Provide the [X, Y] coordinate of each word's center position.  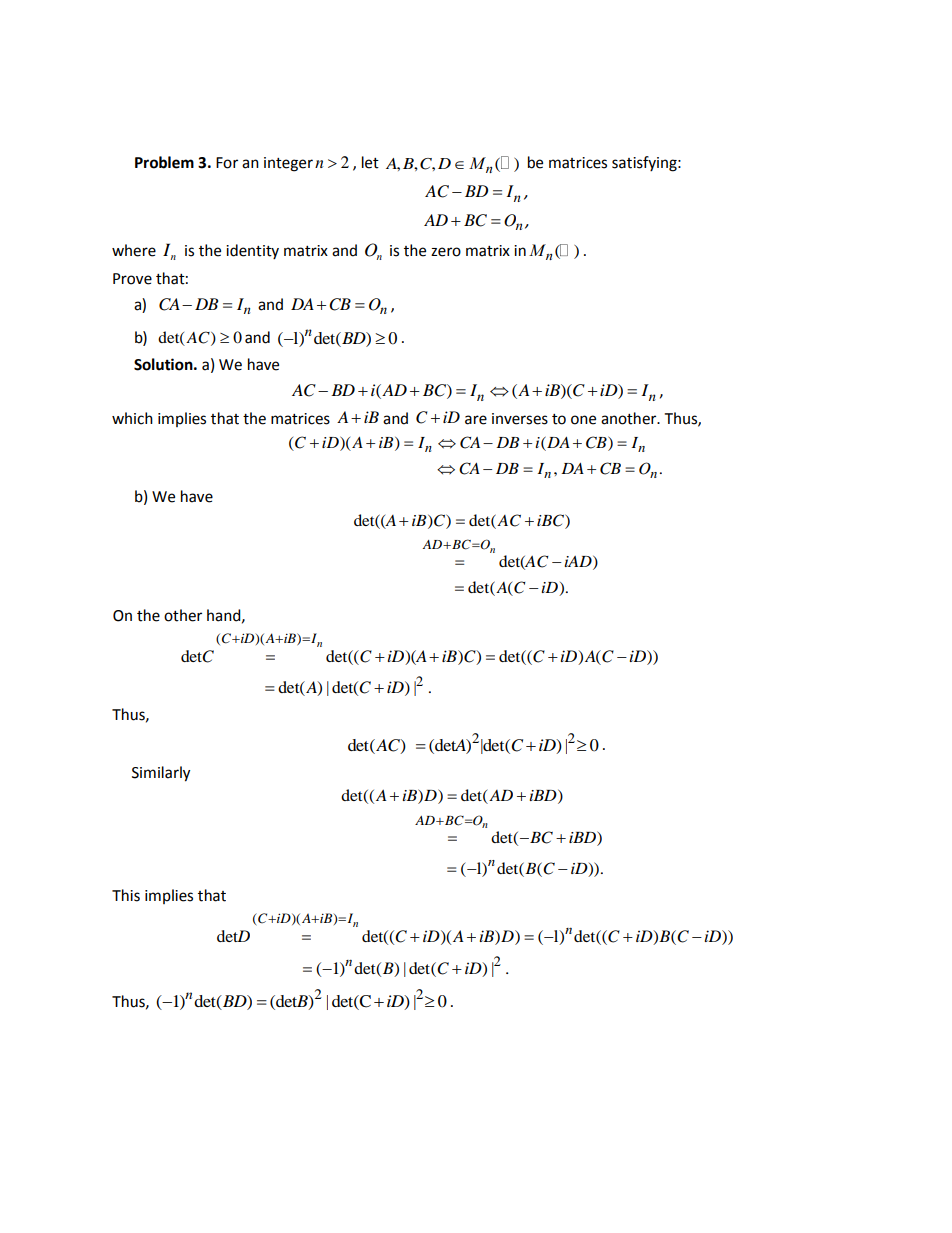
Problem [164, 162]
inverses [520, 419]
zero [446, 252]
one [583, 420]
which [132, 418]
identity [252, 251]
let [370, 162]
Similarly [161, 774]
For [227, 163]
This [126, 895]
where [134, 250]
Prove [132, 279]
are [476, 420]
